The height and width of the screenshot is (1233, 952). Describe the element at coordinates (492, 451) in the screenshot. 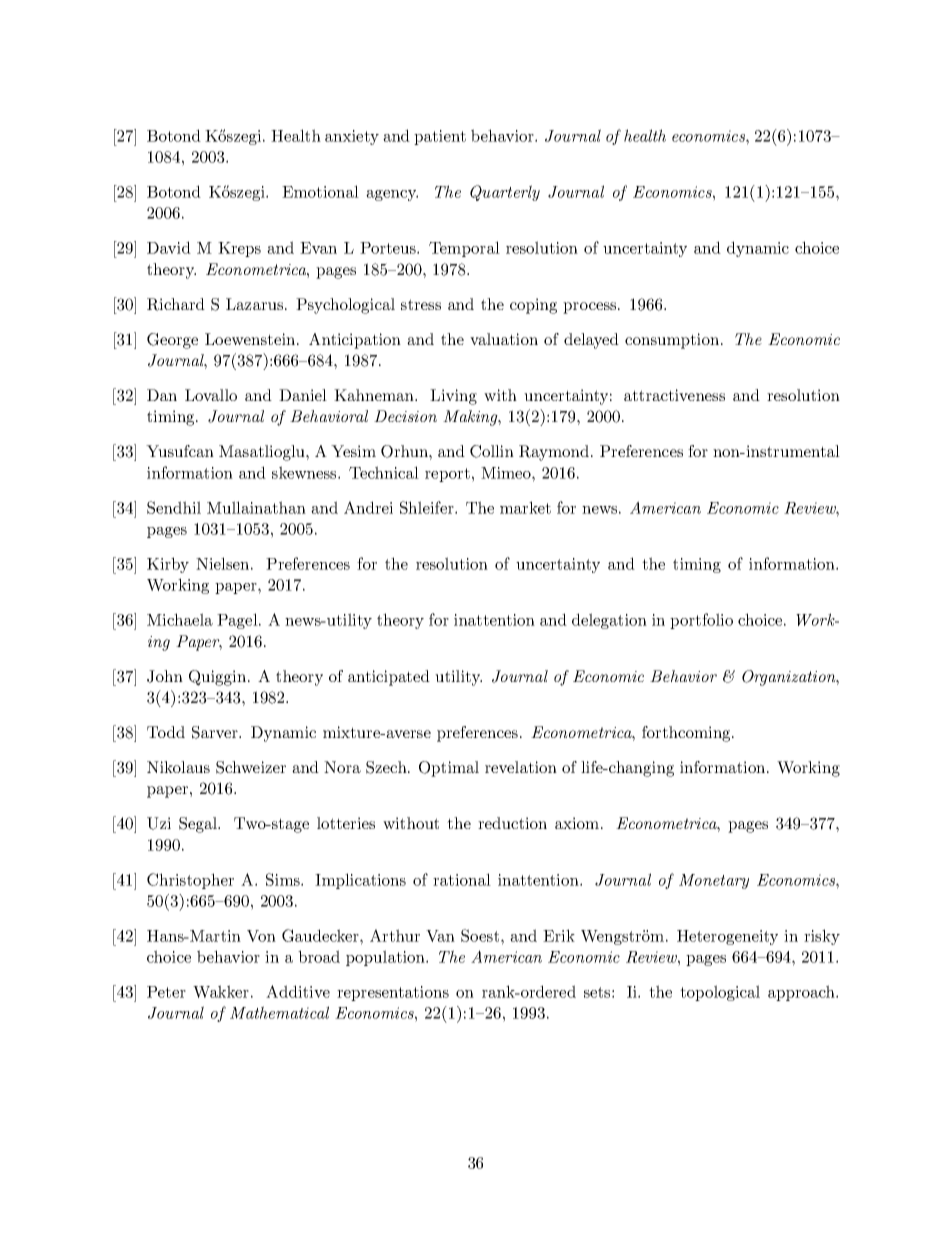

I see `Collin` at that location.
